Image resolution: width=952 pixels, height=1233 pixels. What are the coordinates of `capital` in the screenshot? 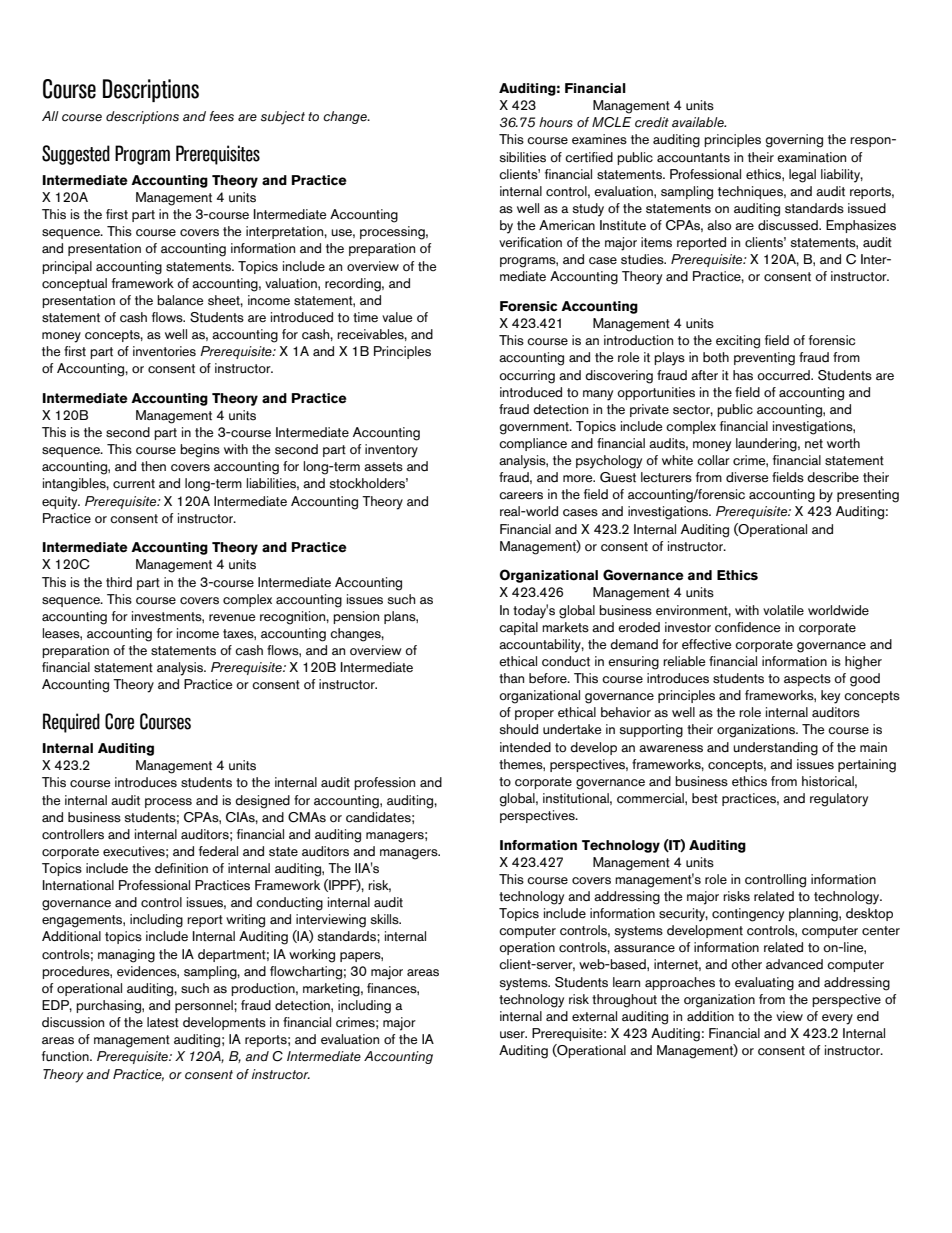 It's located at (518, 628).
